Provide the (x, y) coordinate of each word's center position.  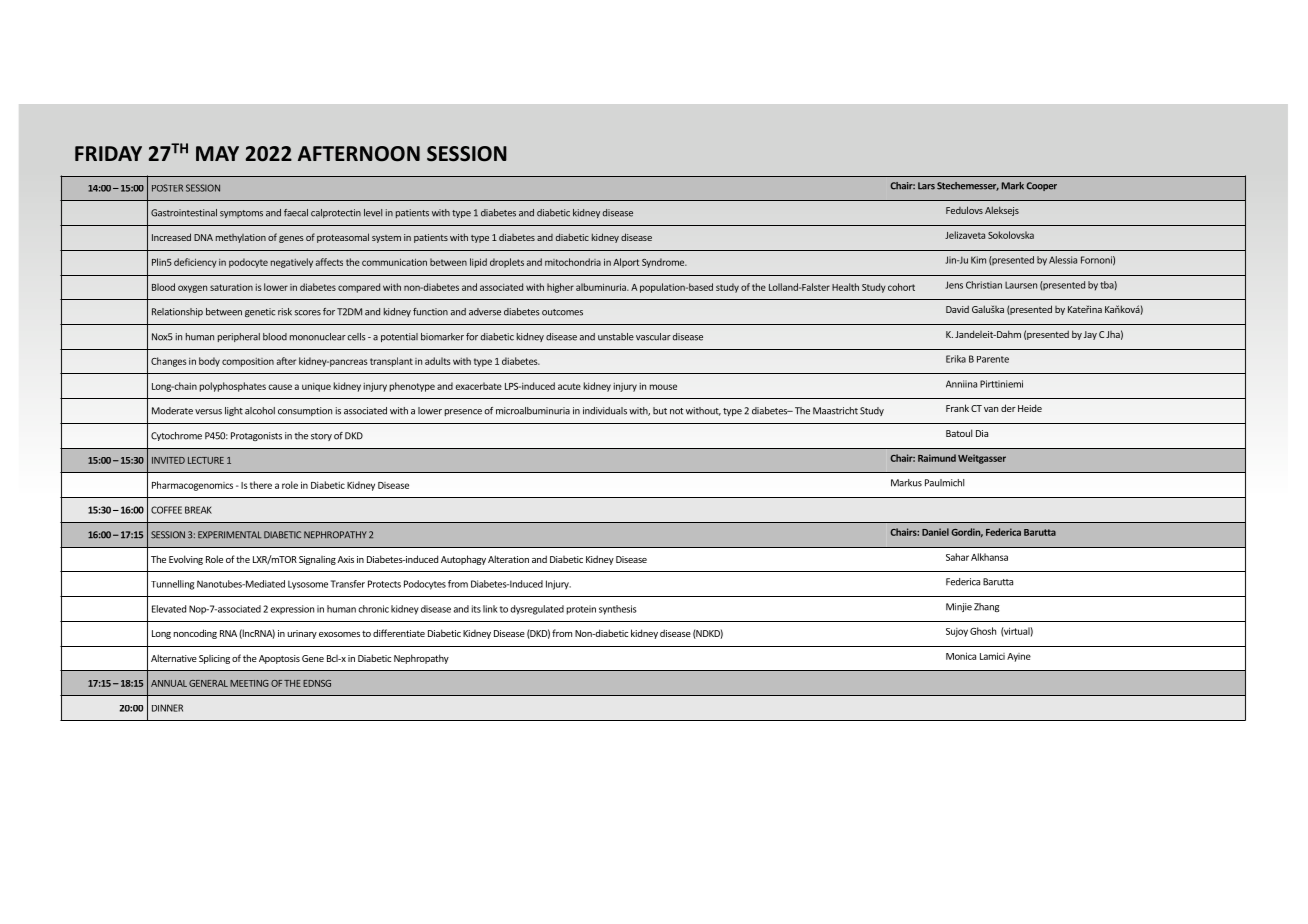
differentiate (399, 633)
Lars (926, 186)
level (373, 213)
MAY (217, 153)
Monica (961, 656)
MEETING (249, 683)
